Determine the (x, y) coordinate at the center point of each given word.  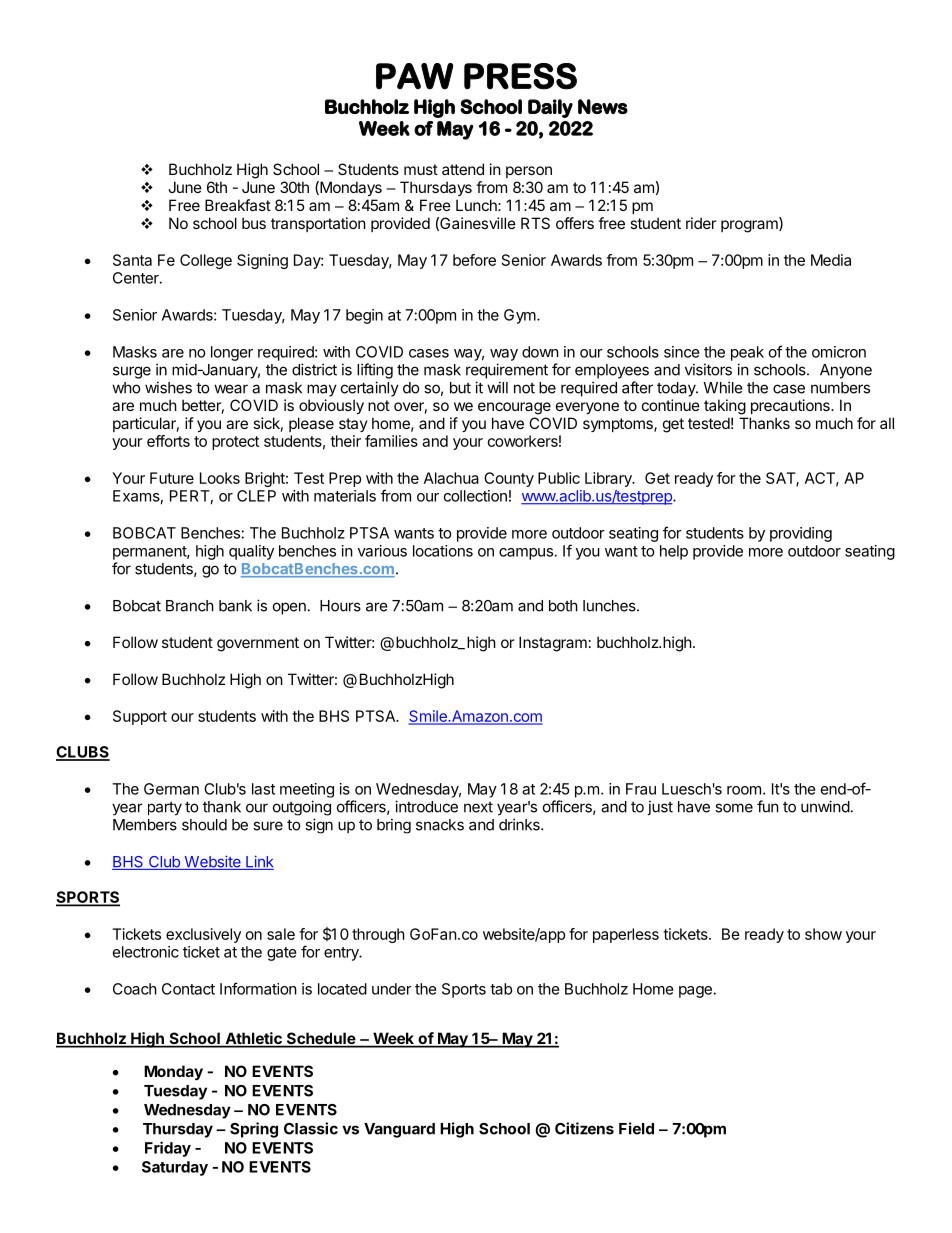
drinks (520, 824)
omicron (839, 352)
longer (232, 353)
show (823, 934)
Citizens (584, 1128)
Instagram (553, 644)
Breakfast (238, 205)
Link (259, 862)
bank (235, 606)
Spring (254, 1130)
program (750, 225)
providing (801, 534)
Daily (550, 108)
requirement (507, 371)
